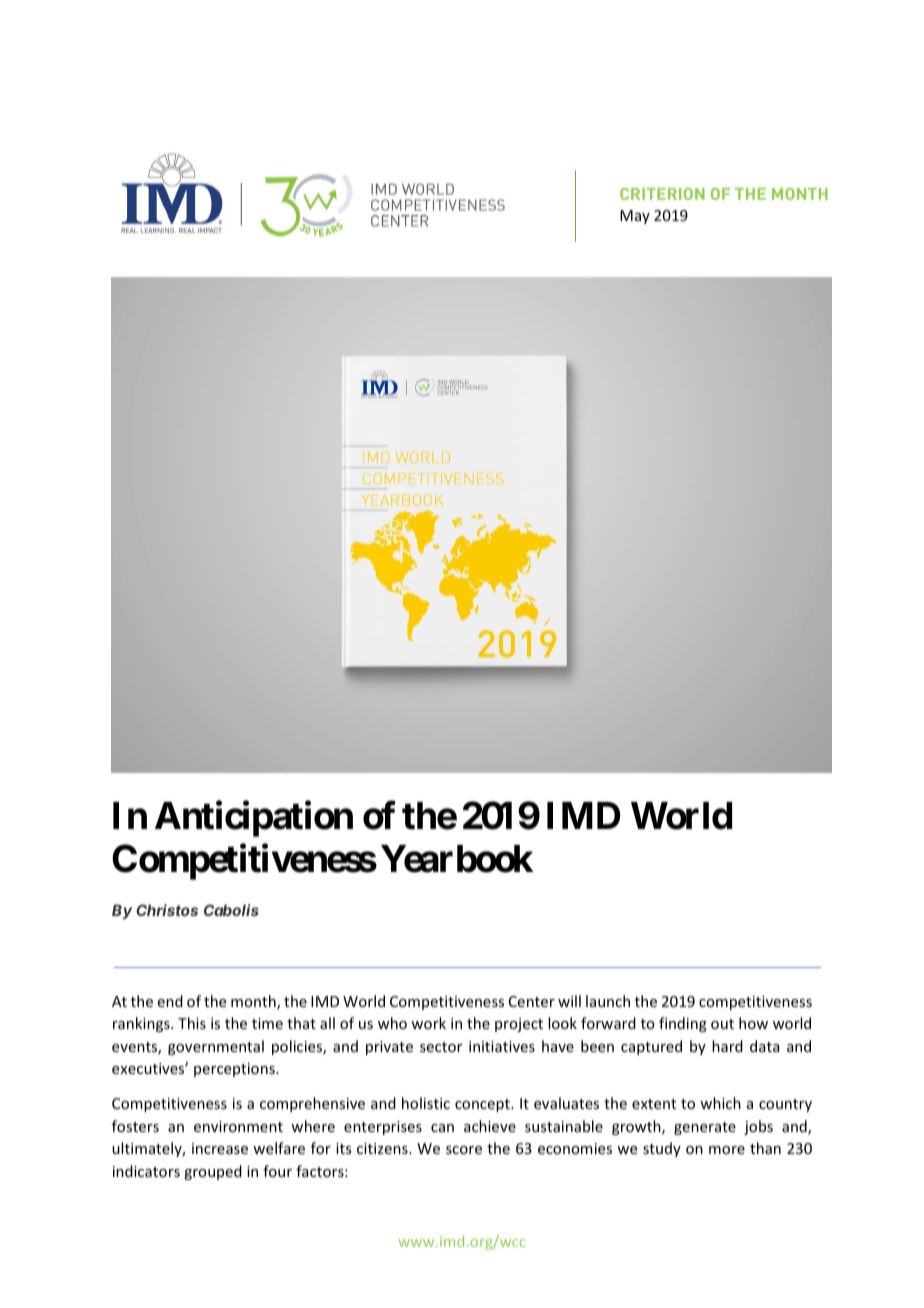 The image size is (924, 1308). I want to click on launch, so click(608, 1001).
